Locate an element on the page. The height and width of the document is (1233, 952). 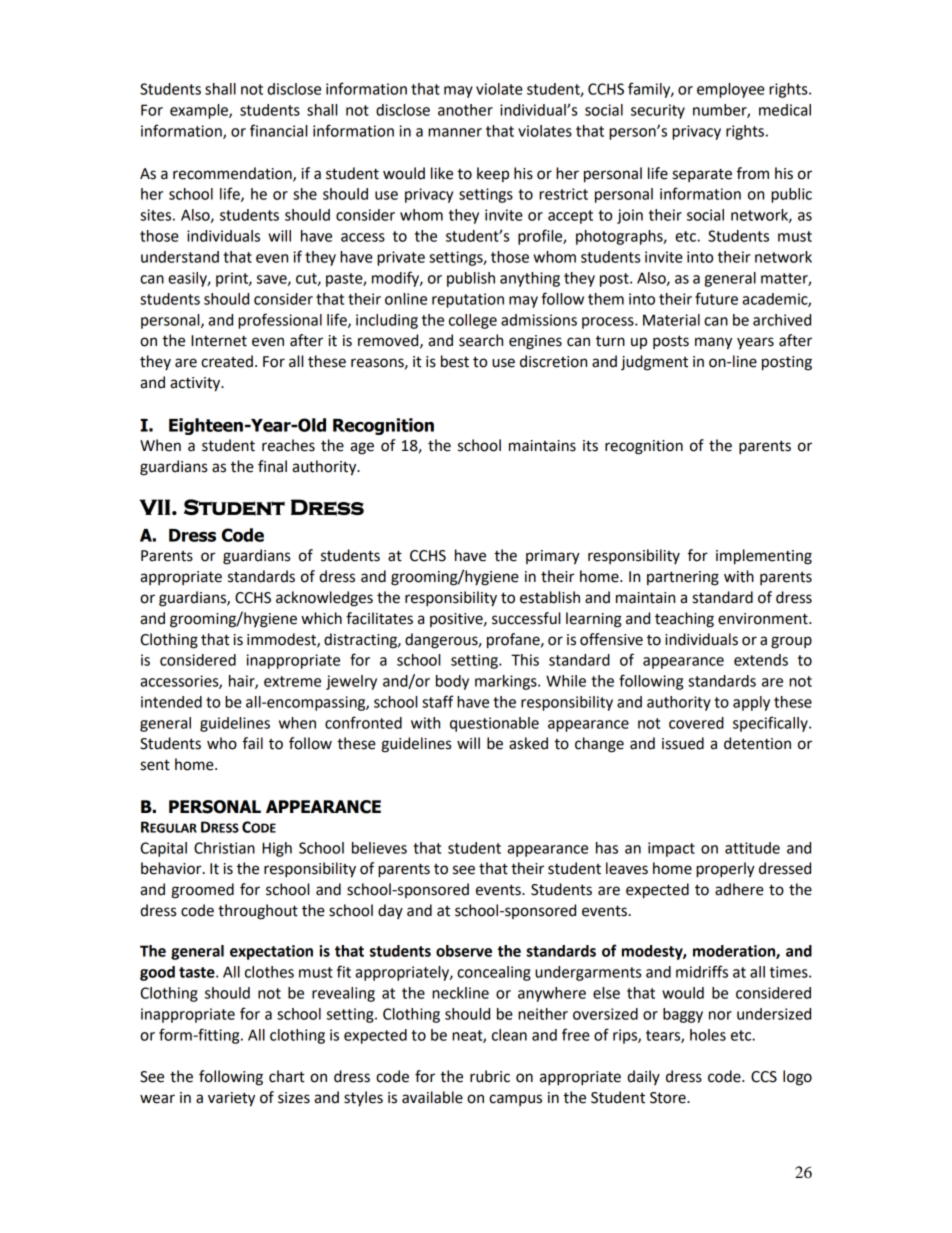
questionable is located at coordinates (494, 724).
